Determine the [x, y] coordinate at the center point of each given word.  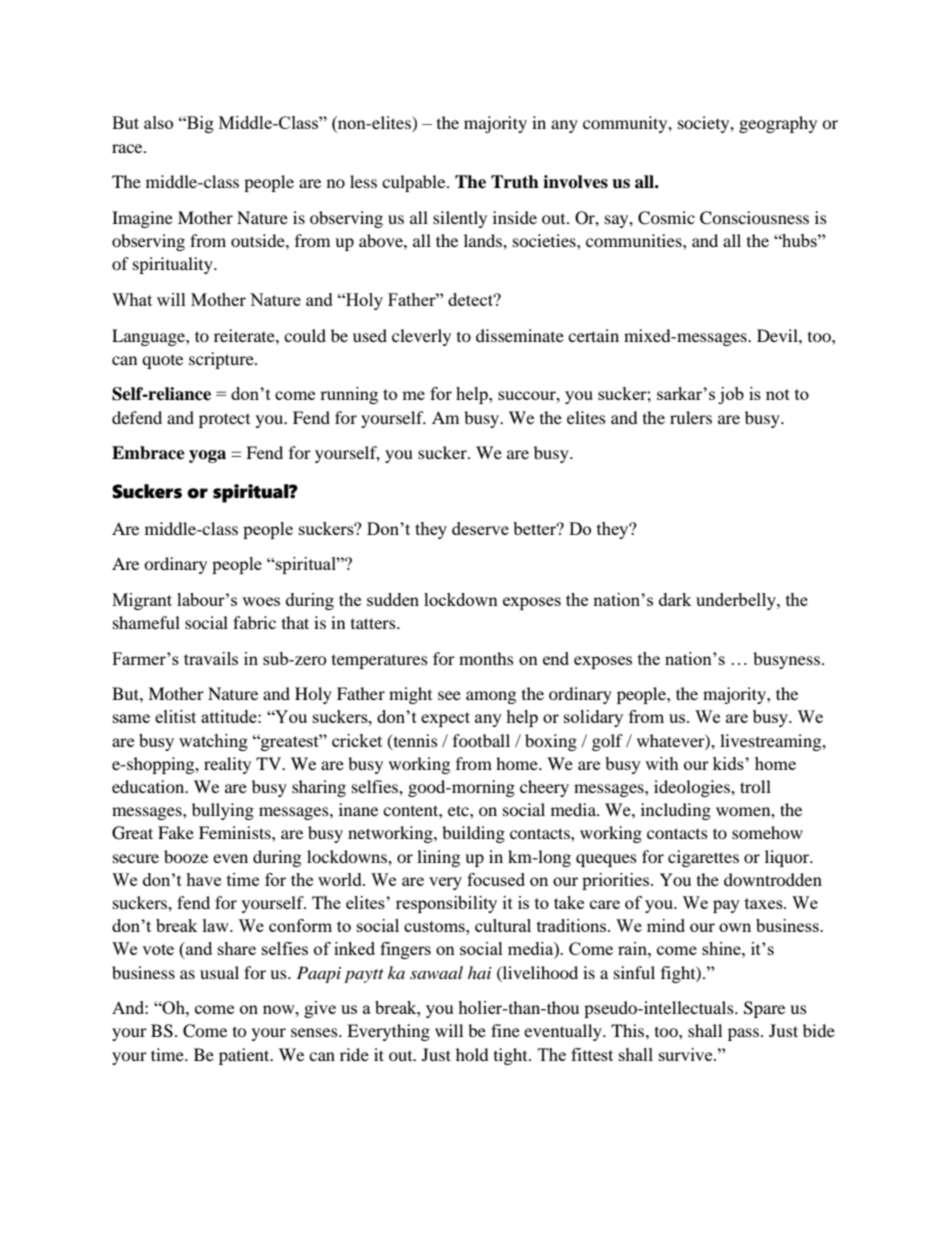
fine [505, 1030]
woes [261, 601]
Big [199, 124]
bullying [223, 811]
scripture [222, 360]
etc [459, 810]
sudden [393, 599]
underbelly [737, 601]
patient [245, 1056]
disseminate [520, 335]
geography [778, 124]
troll [755, 786]
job [731, 395]
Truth [515, 182]
